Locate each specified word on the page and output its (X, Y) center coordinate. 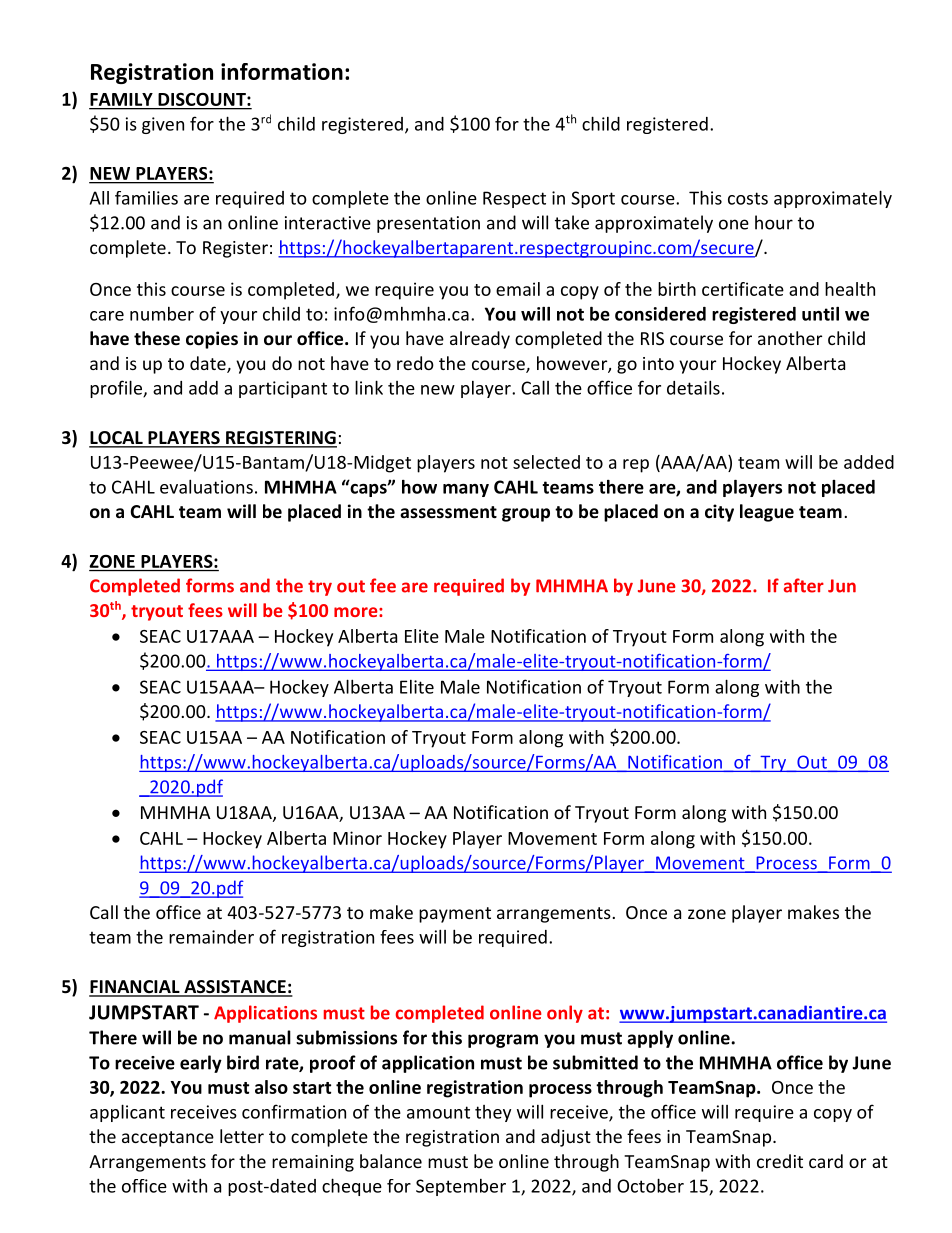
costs (748, 198)
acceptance (168, 1139)
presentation (428, 224)
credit (780, 1161)
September (461, 1187)
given (163, 125)
